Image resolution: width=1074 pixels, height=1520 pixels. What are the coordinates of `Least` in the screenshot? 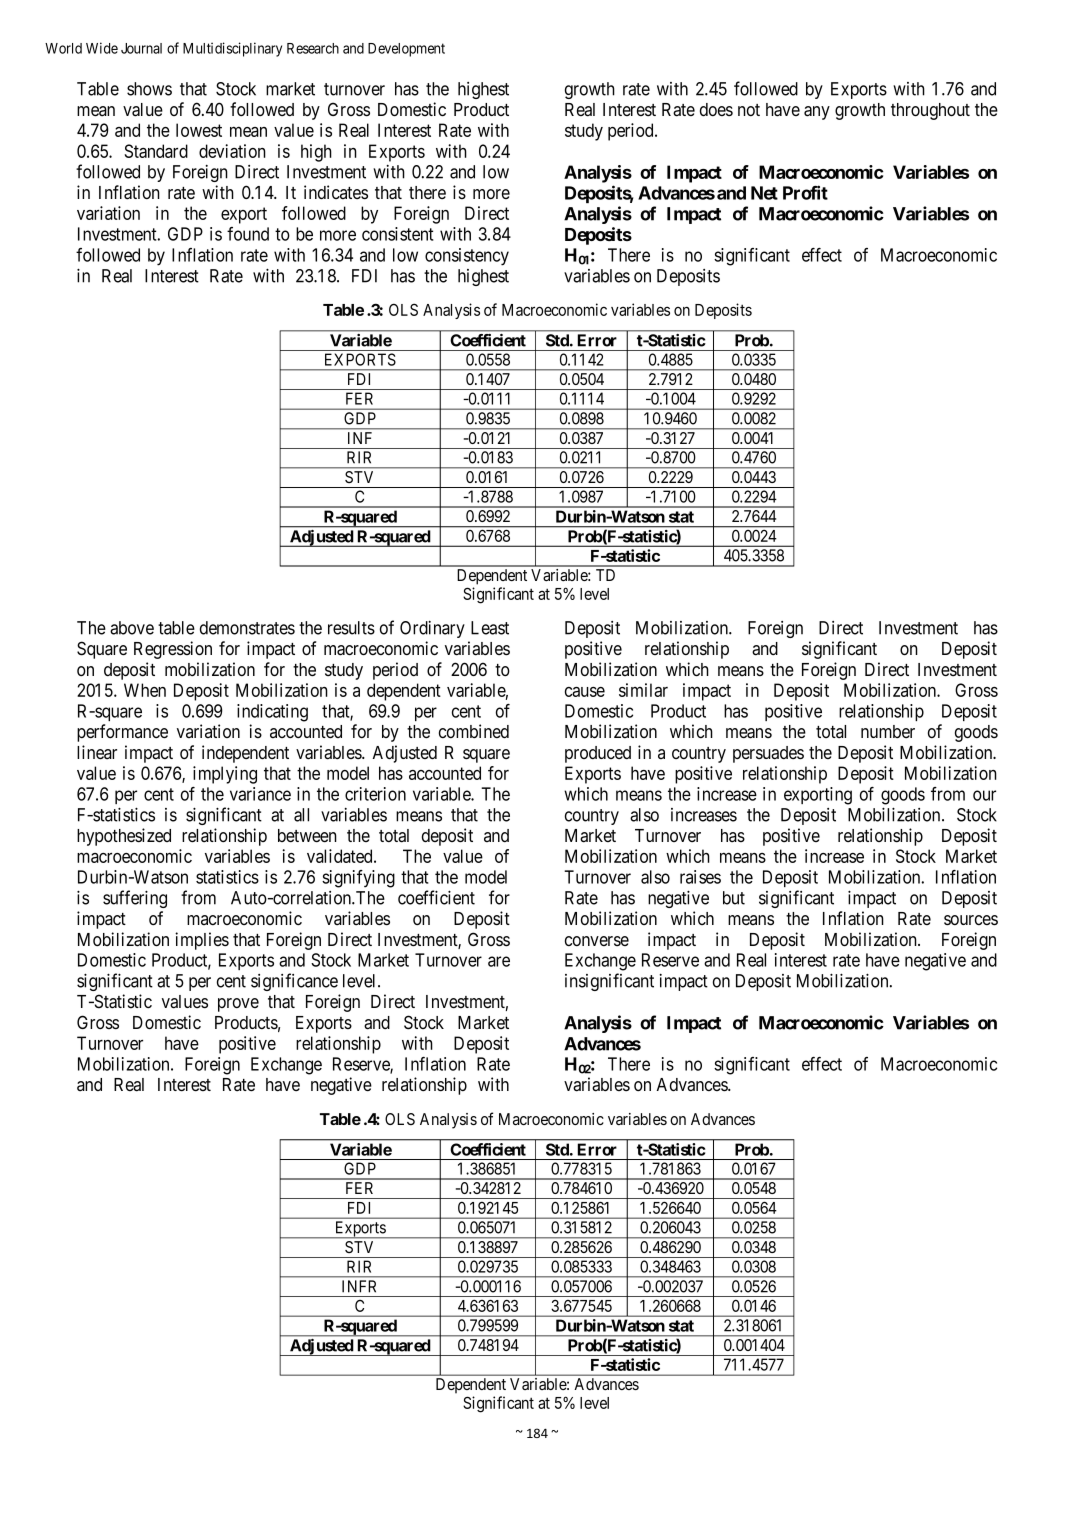 It's located at (490, 628).
